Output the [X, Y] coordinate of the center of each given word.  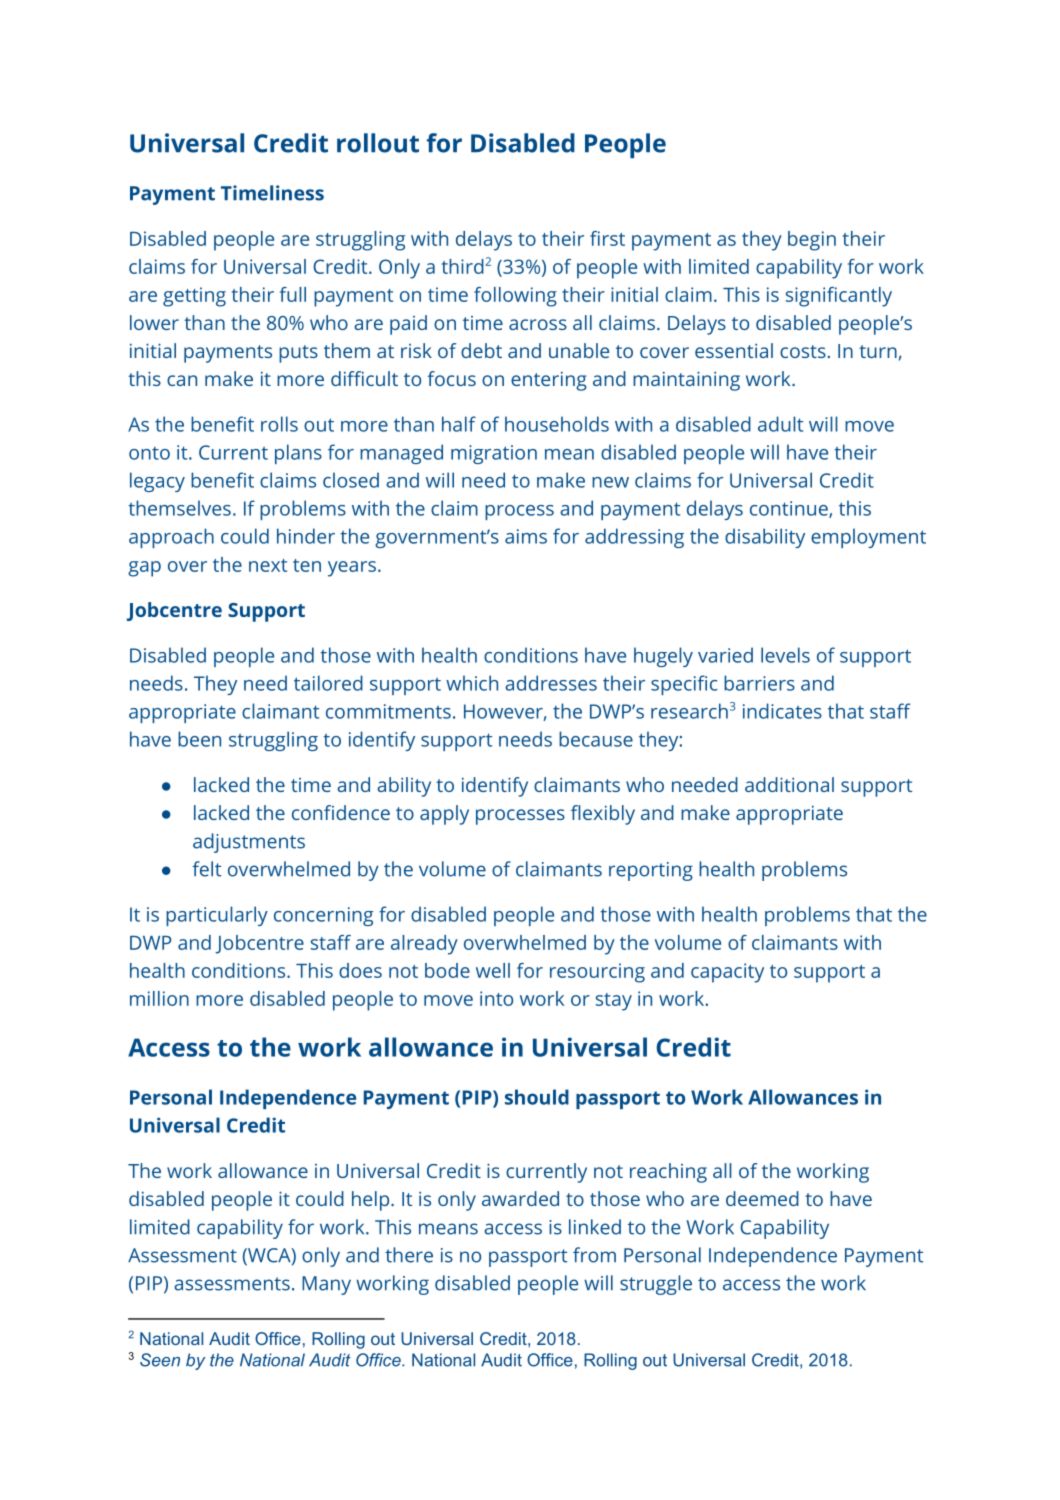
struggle [656, 1285]
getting [194, 297]
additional [789, 784]
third [463, 266]
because [596, 739]
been [199, 739]
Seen [160, 1360]
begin [812, 241]
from [594, 1255]
